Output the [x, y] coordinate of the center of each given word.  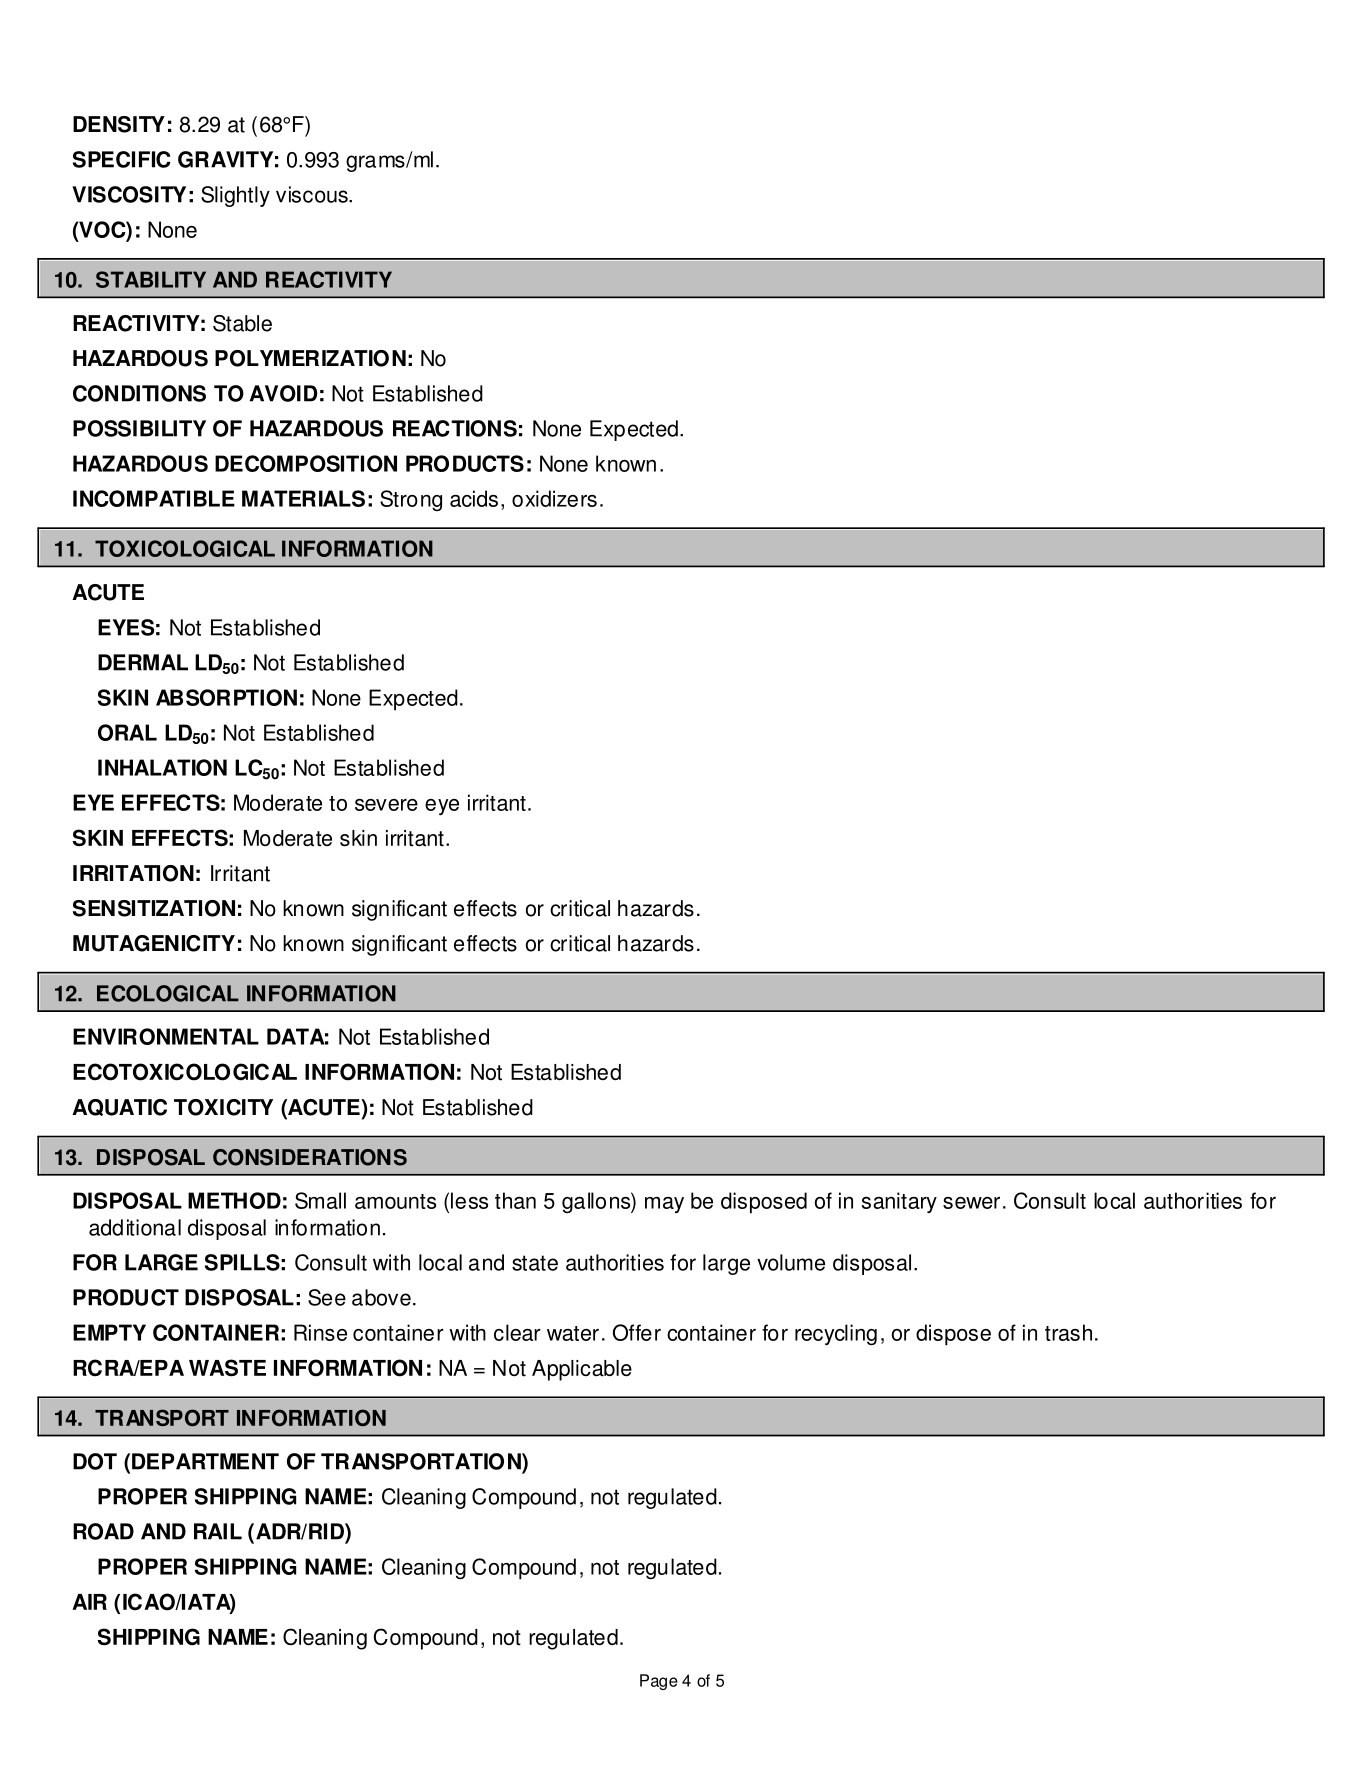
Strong [411, 500]
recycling [836, 1335]
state [535, 1263]
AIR [89, 1602]
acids [474, 498]
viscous [313, 194]
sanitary [899, 1202]
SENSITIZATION [154, 908]
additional [135, 1227]
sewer [971, 1203]
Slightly [235, 196]
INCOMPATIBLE [154, 498]
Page [659, 1682]
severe [386, 805]
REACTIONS [455, 428]
